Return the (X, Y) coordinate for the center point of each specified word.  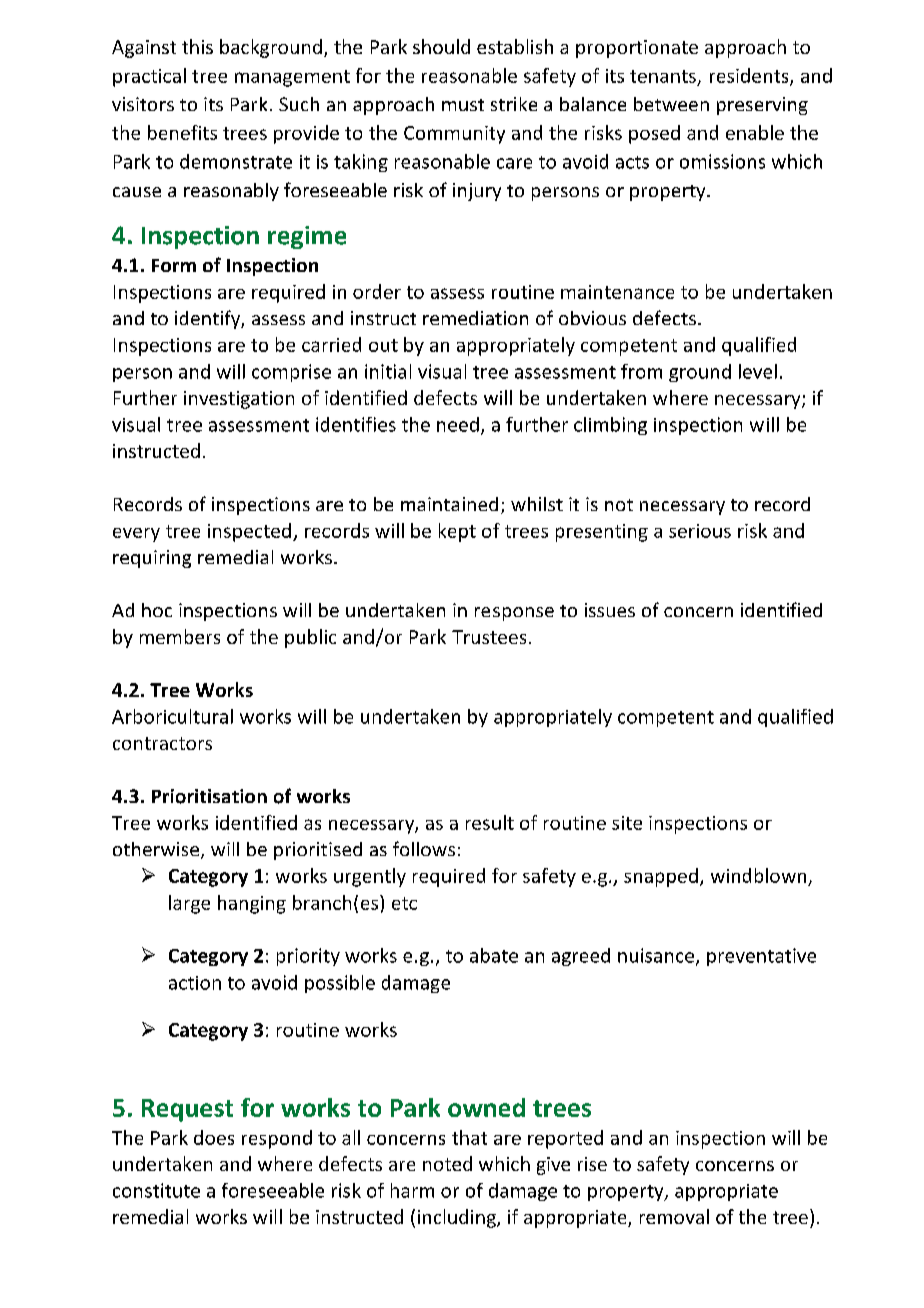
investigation (239, 400)
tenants (663, 76)
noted (447, 1163)
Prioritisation (209, 796)
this (197, 46)
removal (674, 1216)
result (490, 822)
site (627, 823)
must (463, 105)
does (214, 1137)
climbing (610, 426)
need (458, 424)
